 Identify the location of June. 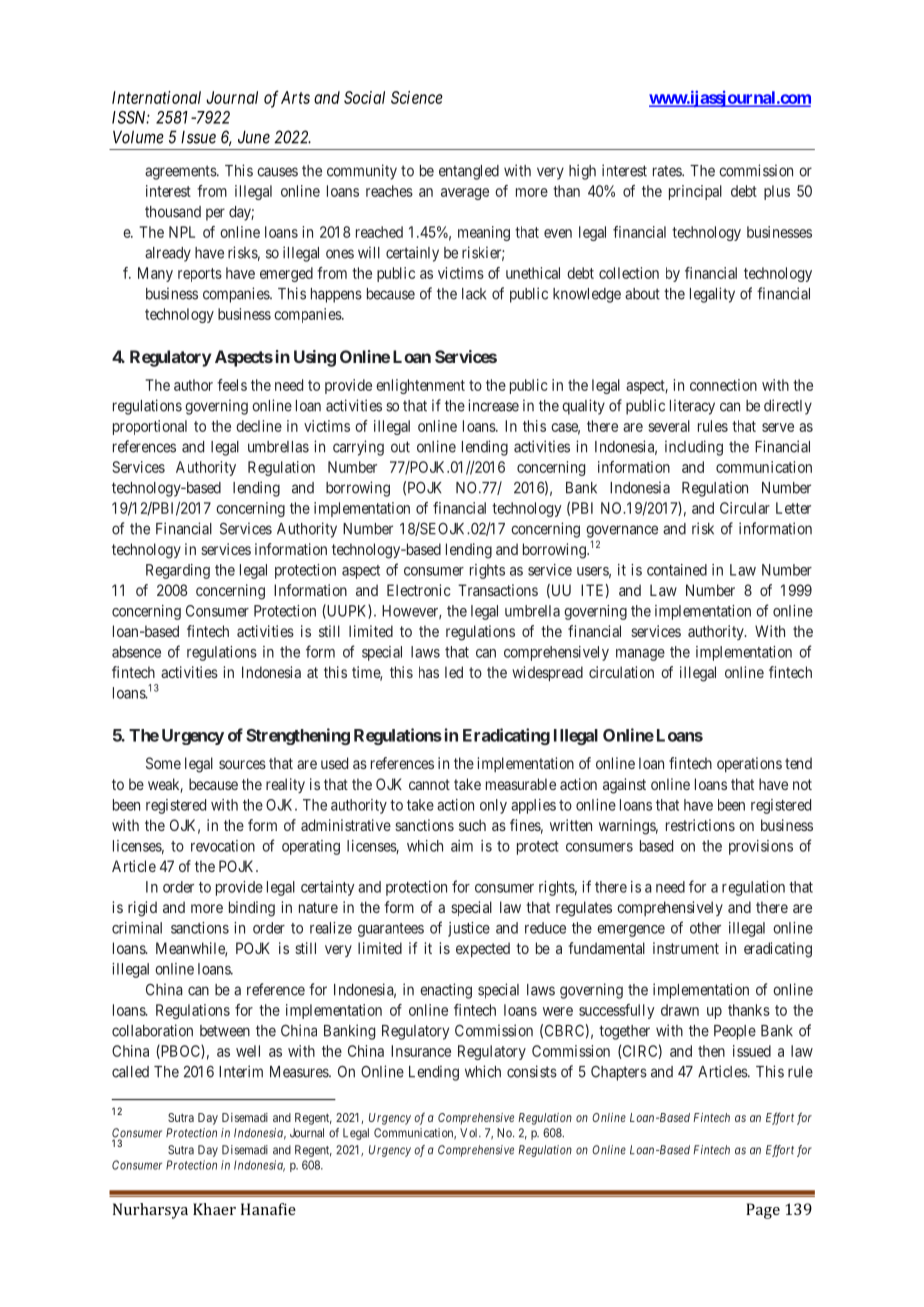
(254, 137).
